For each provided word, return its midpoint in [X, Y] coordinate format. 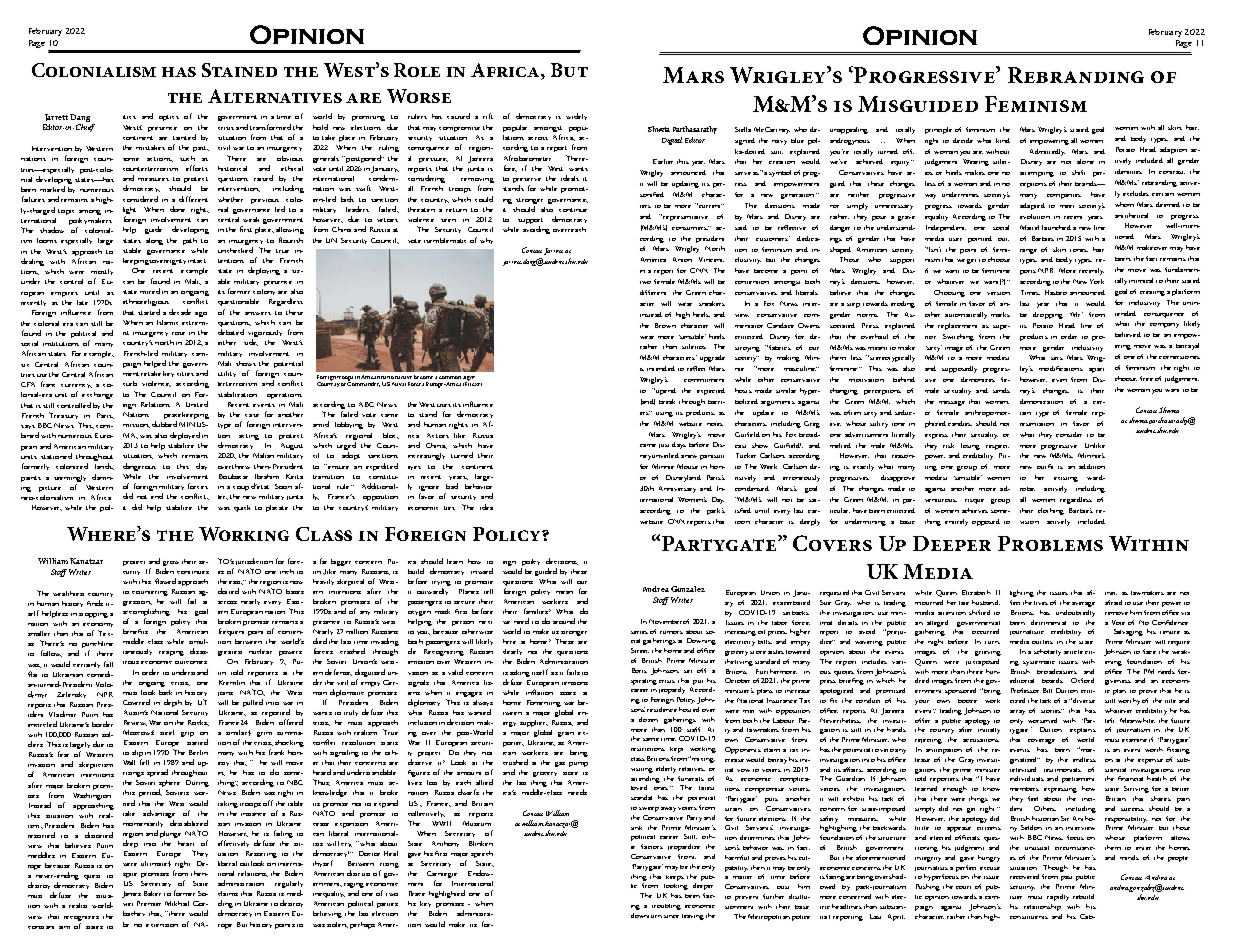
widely [576, 116]
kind [1003, 140]
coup [241, 488]
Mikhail [177, 903]
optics [169, 118]
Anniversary [677, 489]
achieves [975, 510]
